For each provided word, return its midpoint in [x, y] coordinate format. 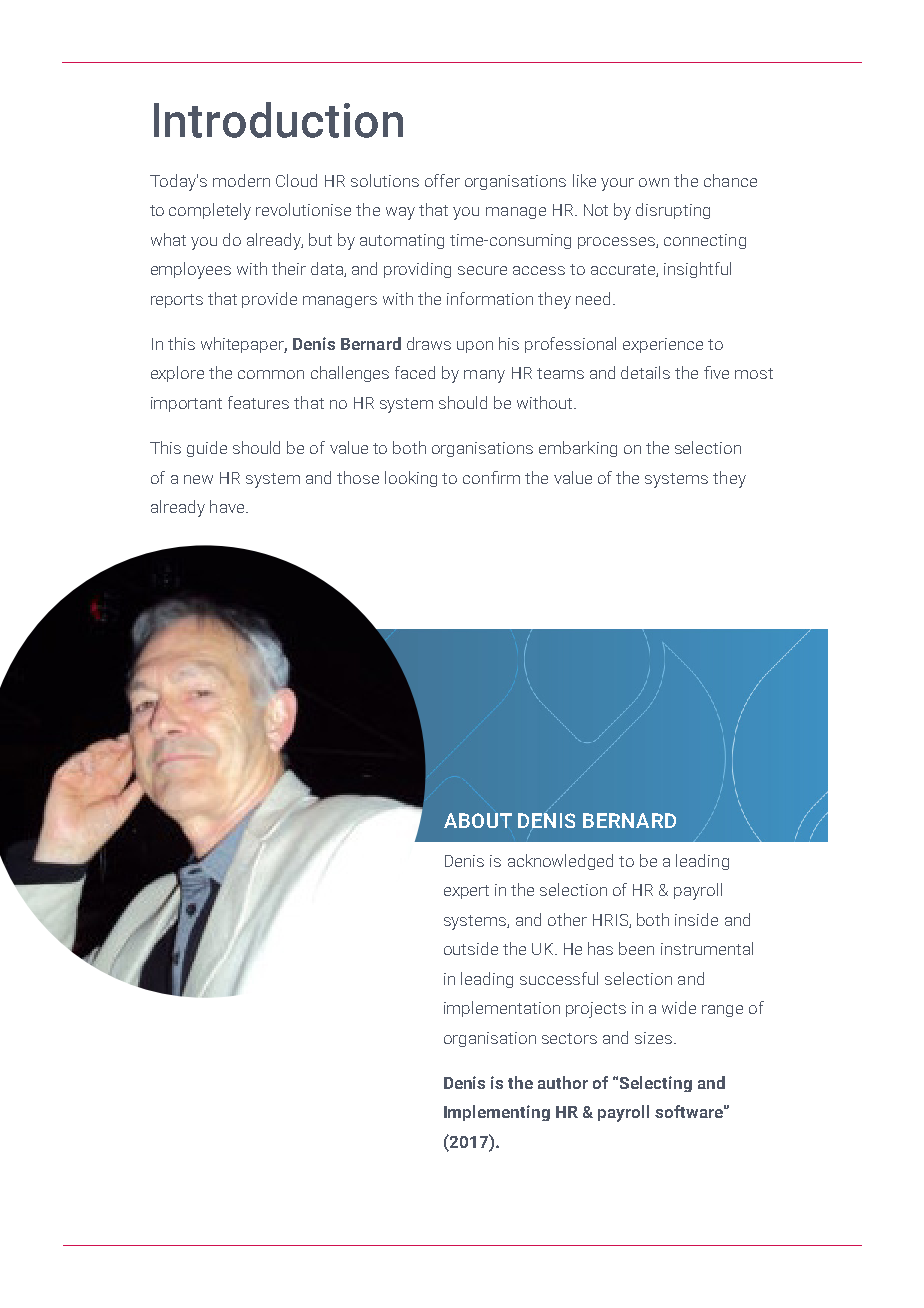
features [258, 402]
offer [442, 180]
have [228, 506]
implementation [502, 1009]
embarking [578, 449]
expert [466, 892]
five [716, 372]
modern [241, 180]
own [654, 182]
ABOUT [478, 820]
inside [696, 919]
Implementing [497, 1113]
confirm [491, 477]
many [484, 376]
